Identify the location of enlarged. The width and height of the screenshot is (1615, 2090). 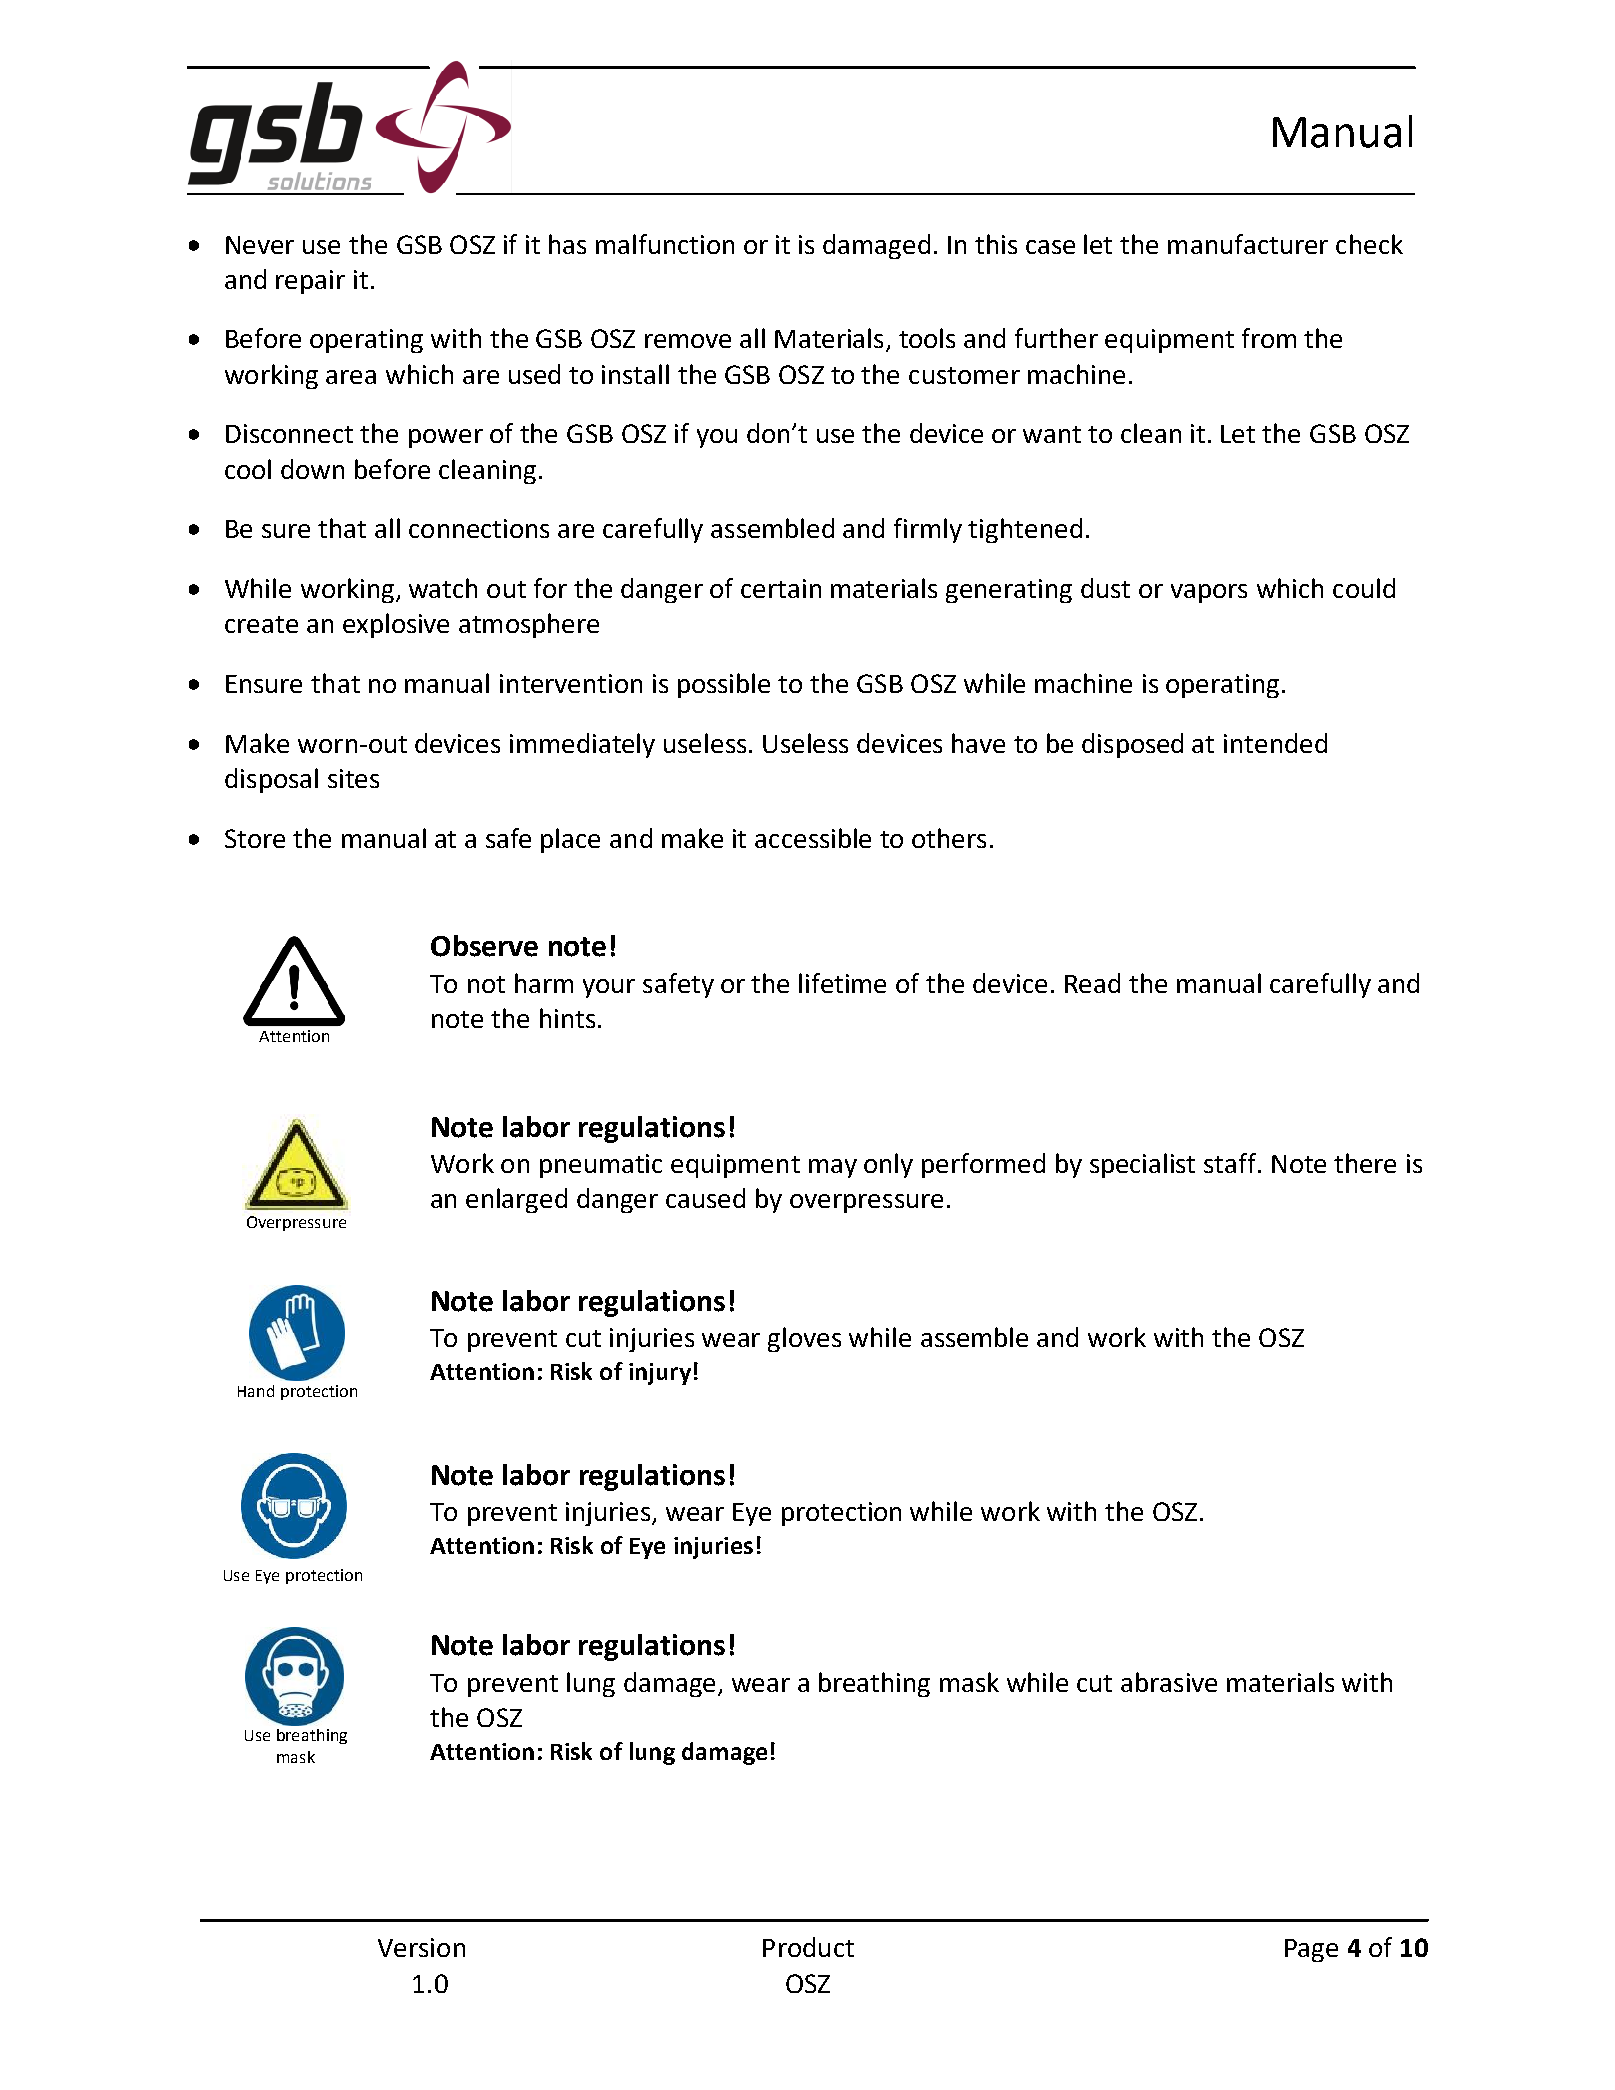
(516, 1200).
